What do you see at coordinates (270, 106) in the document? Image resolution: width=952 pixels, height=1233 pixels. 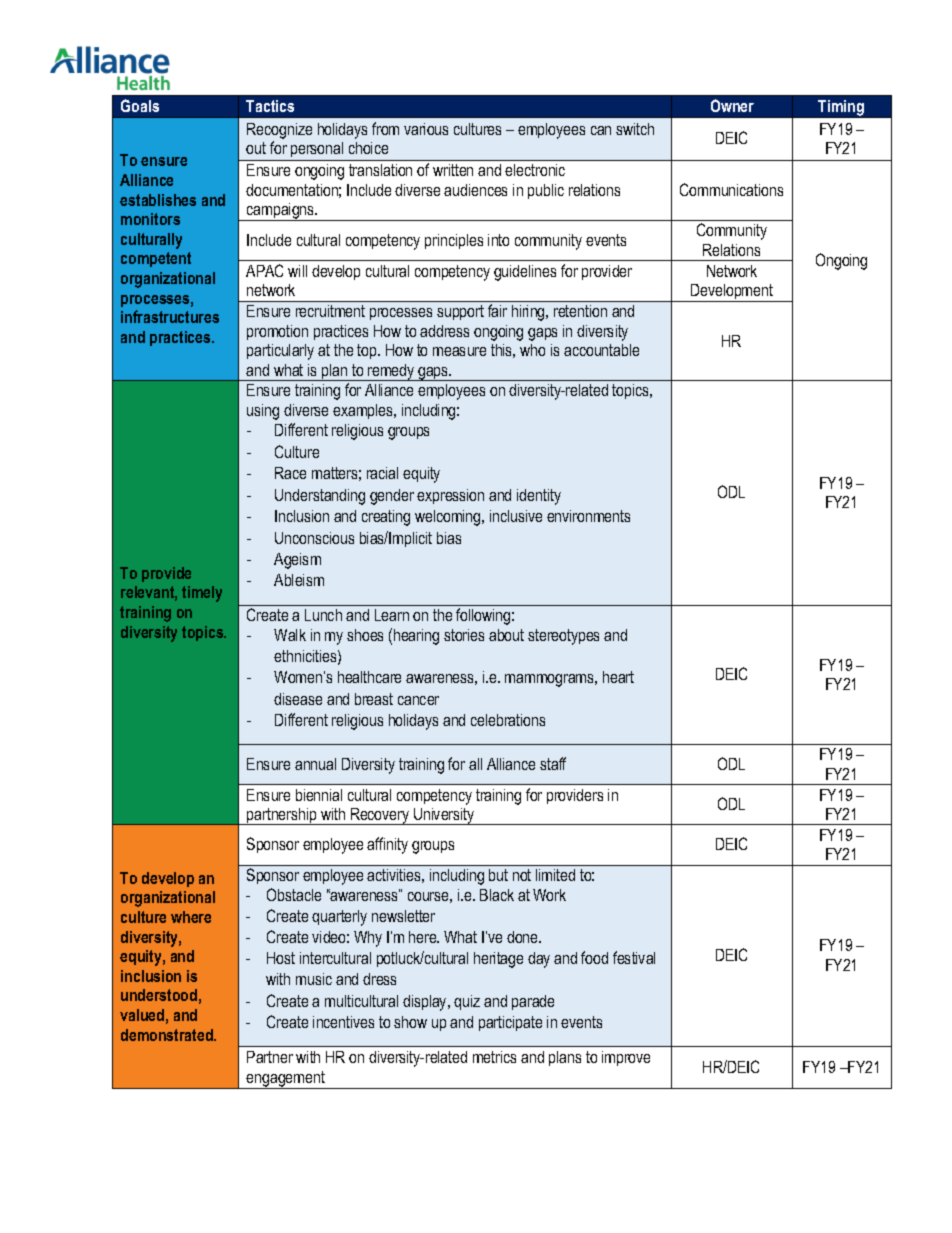 I see `Tactics` at bounding box center [270, 106].
